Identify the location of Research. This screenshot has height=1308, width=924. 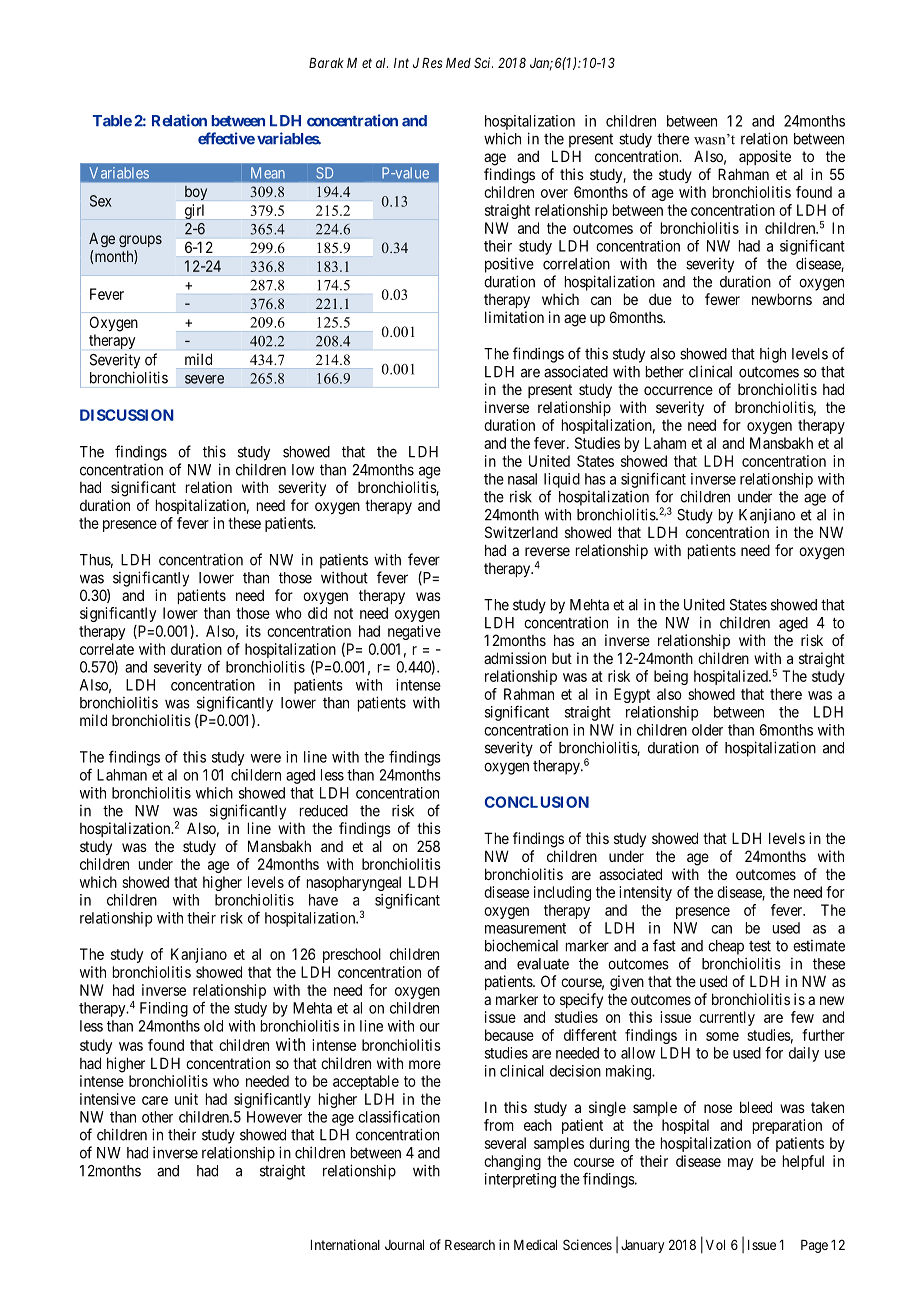
(470, 1245).
